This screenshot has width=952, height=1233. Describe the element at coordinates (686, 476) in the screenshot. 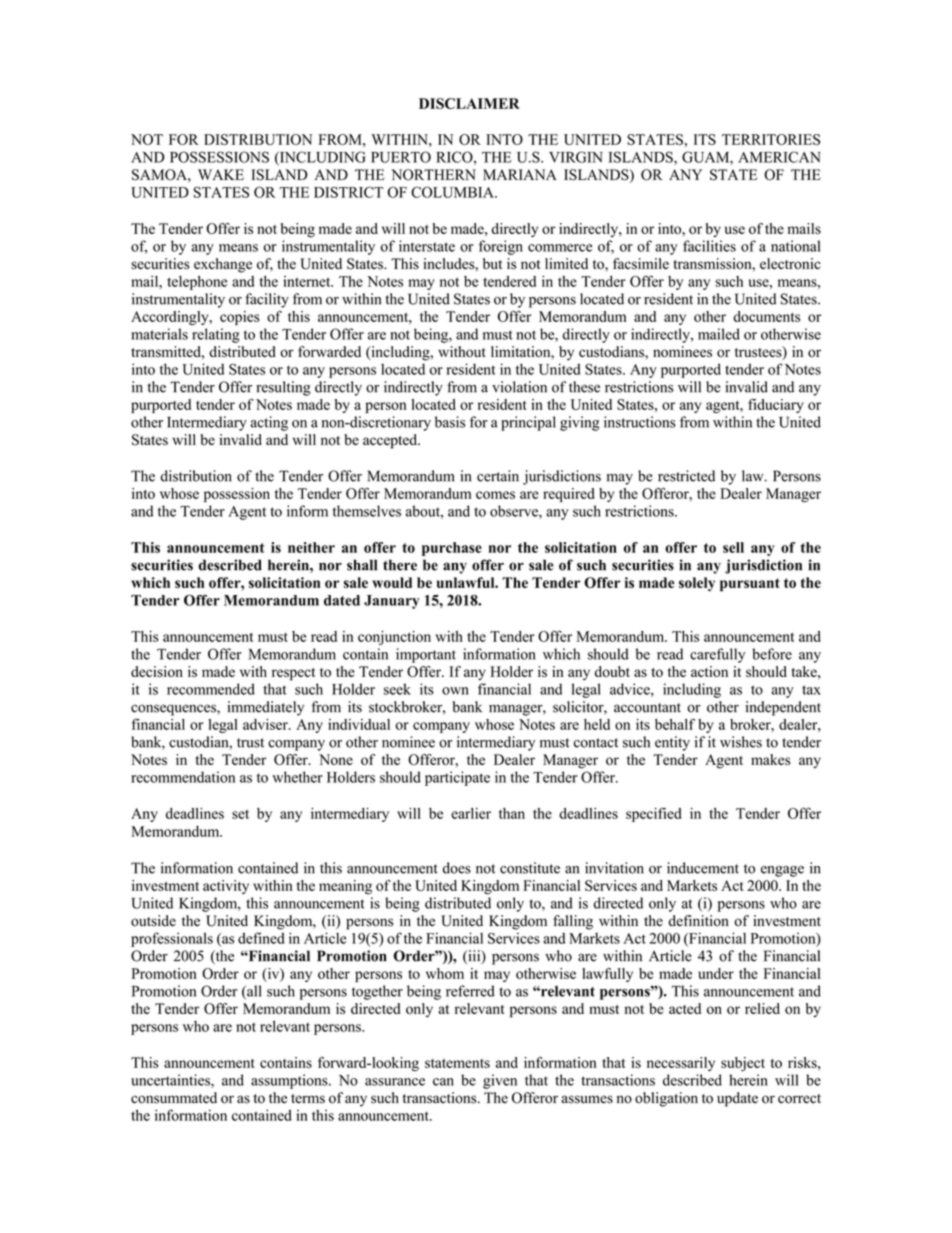

I see `restricted` at that location.
